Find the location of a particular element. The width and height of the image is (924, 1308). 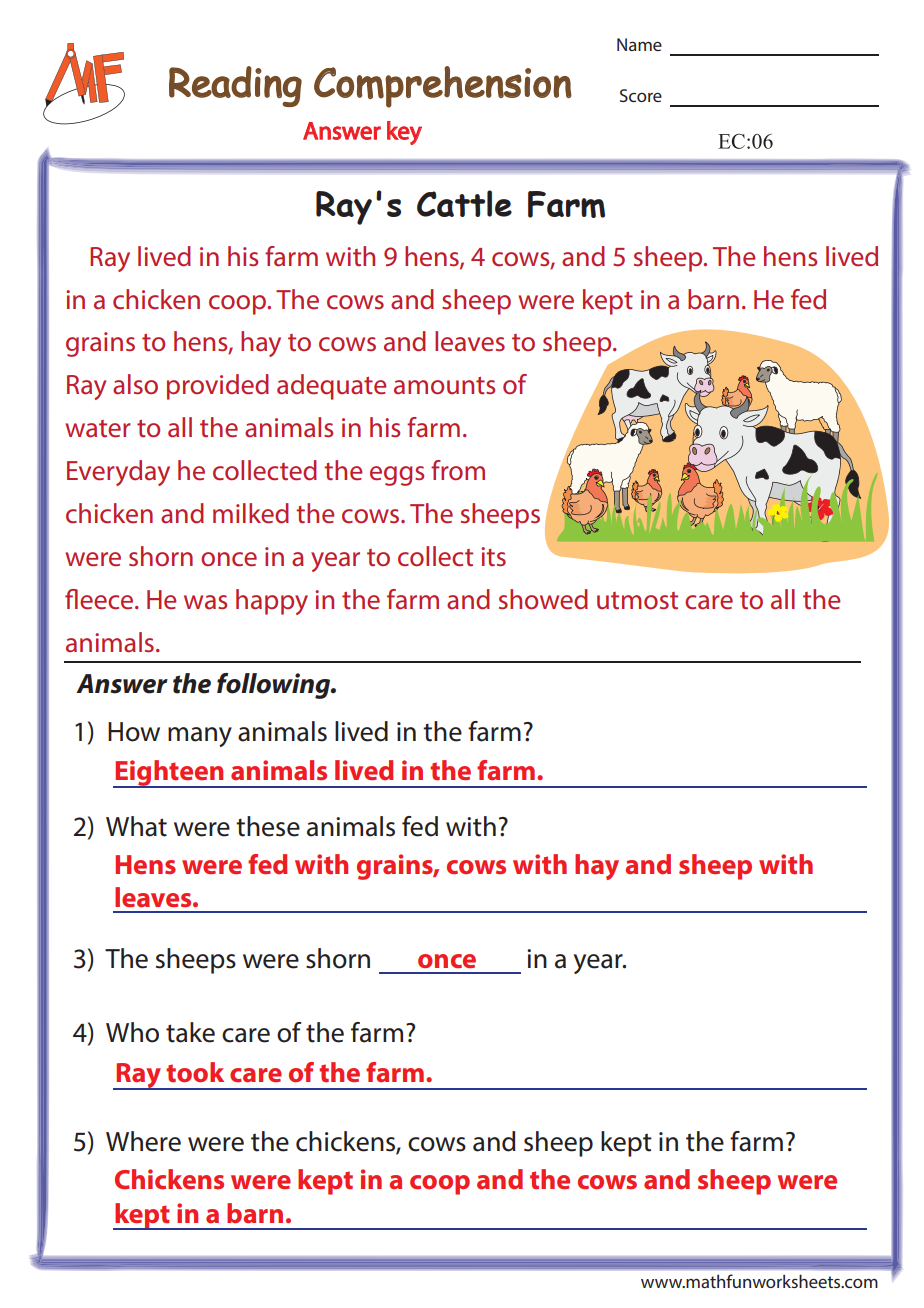

Where is located at coordinates (143, 1141).
